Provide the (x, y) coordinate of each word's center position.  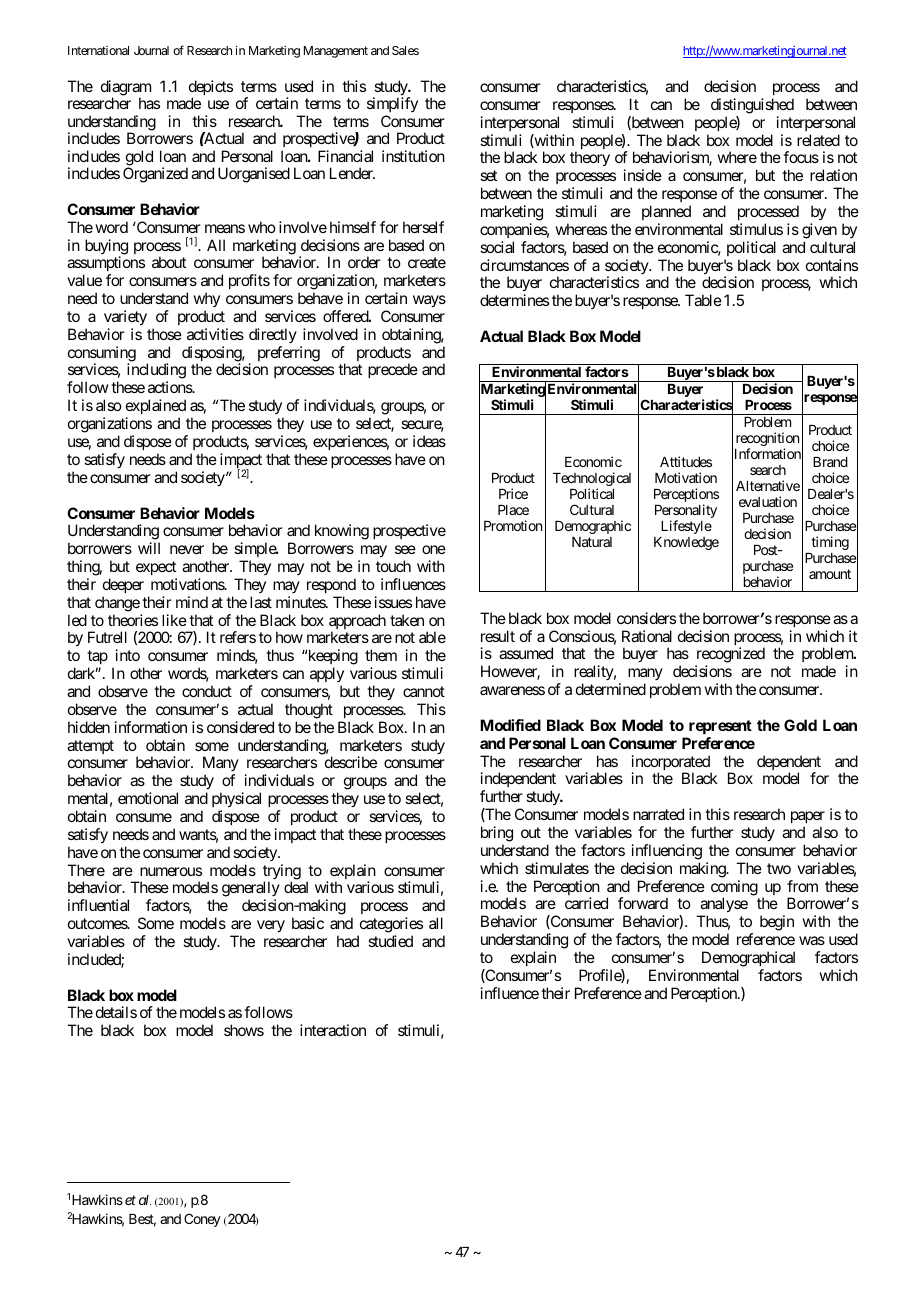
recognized (730, 656)
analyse (723, 906)
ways (429, 301)
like (174, 620)
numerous (171, 871)
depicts (211, 89)
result (498, 636)
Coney (202, 1220)
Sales (405, 50)
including (156, 372)
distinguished (752, 106)
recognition (767, 440)
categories (390, 926)
